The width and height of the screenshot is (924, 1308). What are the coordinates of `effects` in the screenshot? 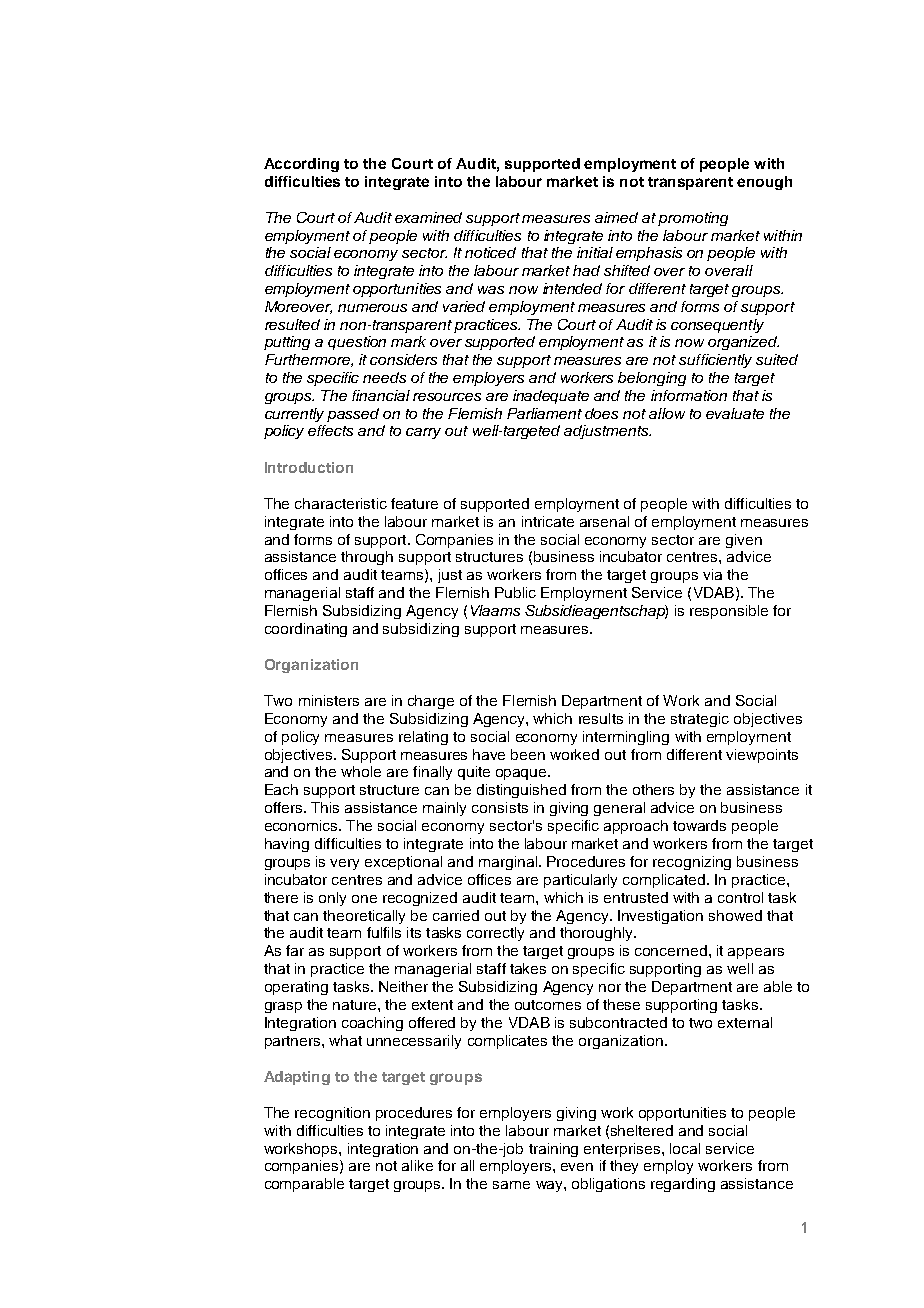 It's located at (330, 430).
